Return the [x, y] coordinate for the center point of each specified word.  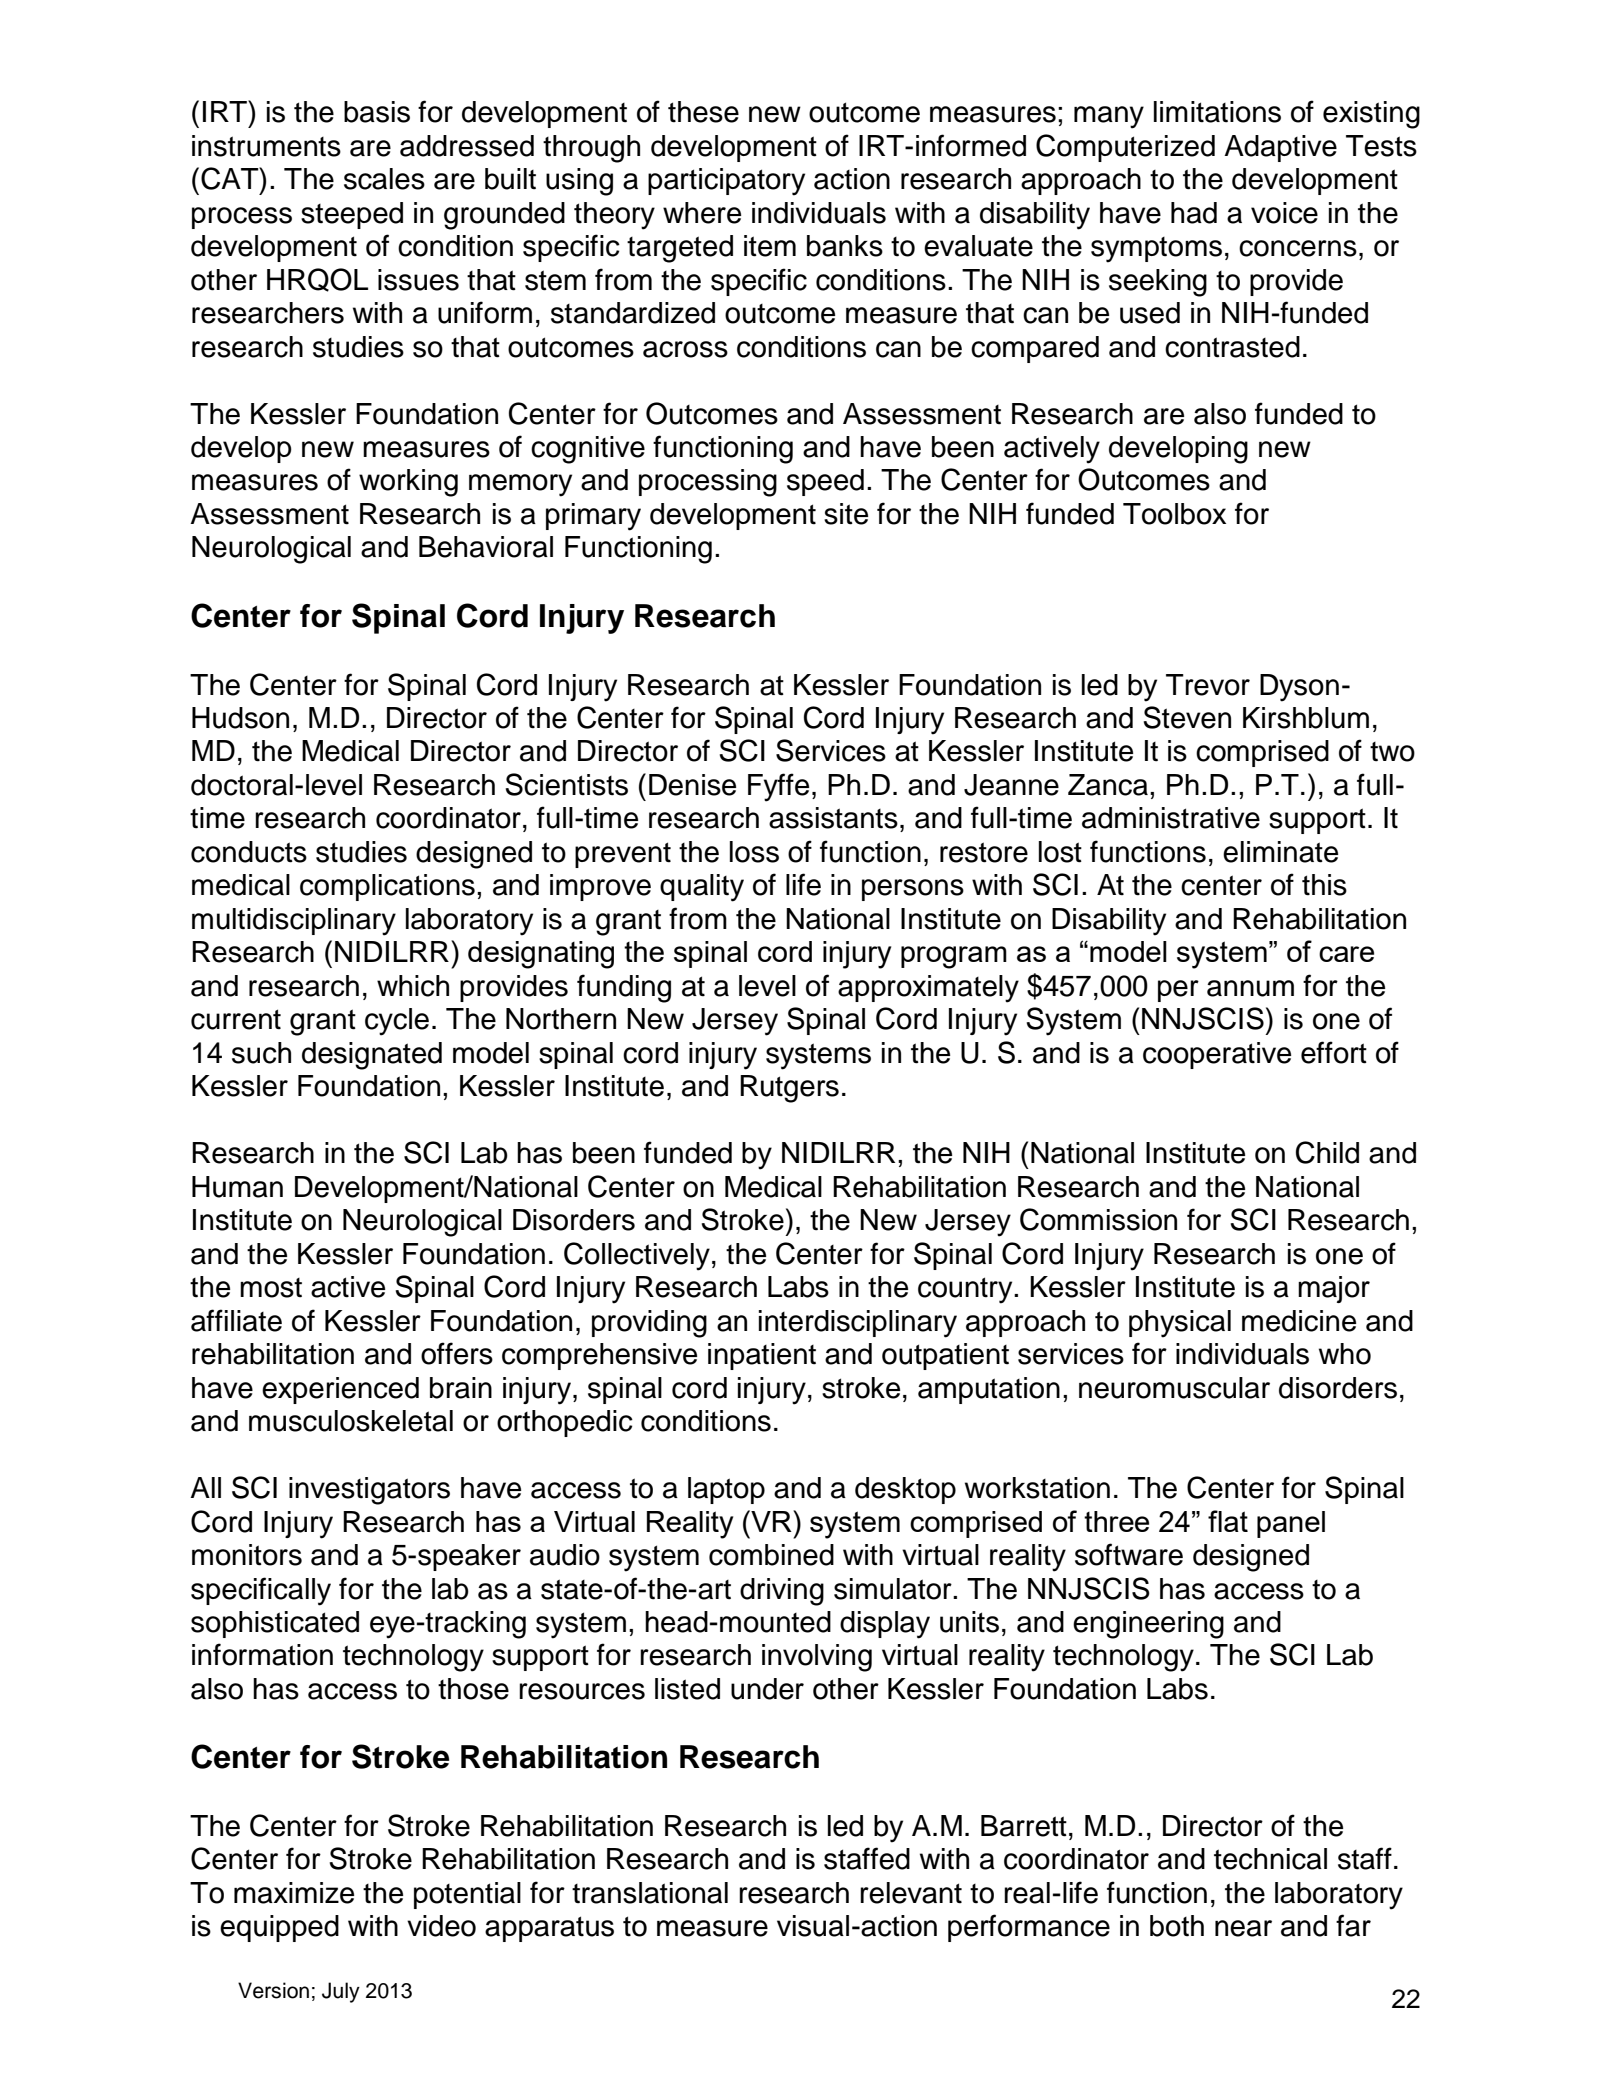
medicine [1299, 1321]
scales [384, 179]
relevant [911, 1893]
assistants [833, 818]
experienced [340, 1390]
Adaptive [1280, 148]
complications [387, 887]
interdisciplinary [858, 1324]
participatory [726, 182]
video [441, 1926]
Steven [1187, 717]
